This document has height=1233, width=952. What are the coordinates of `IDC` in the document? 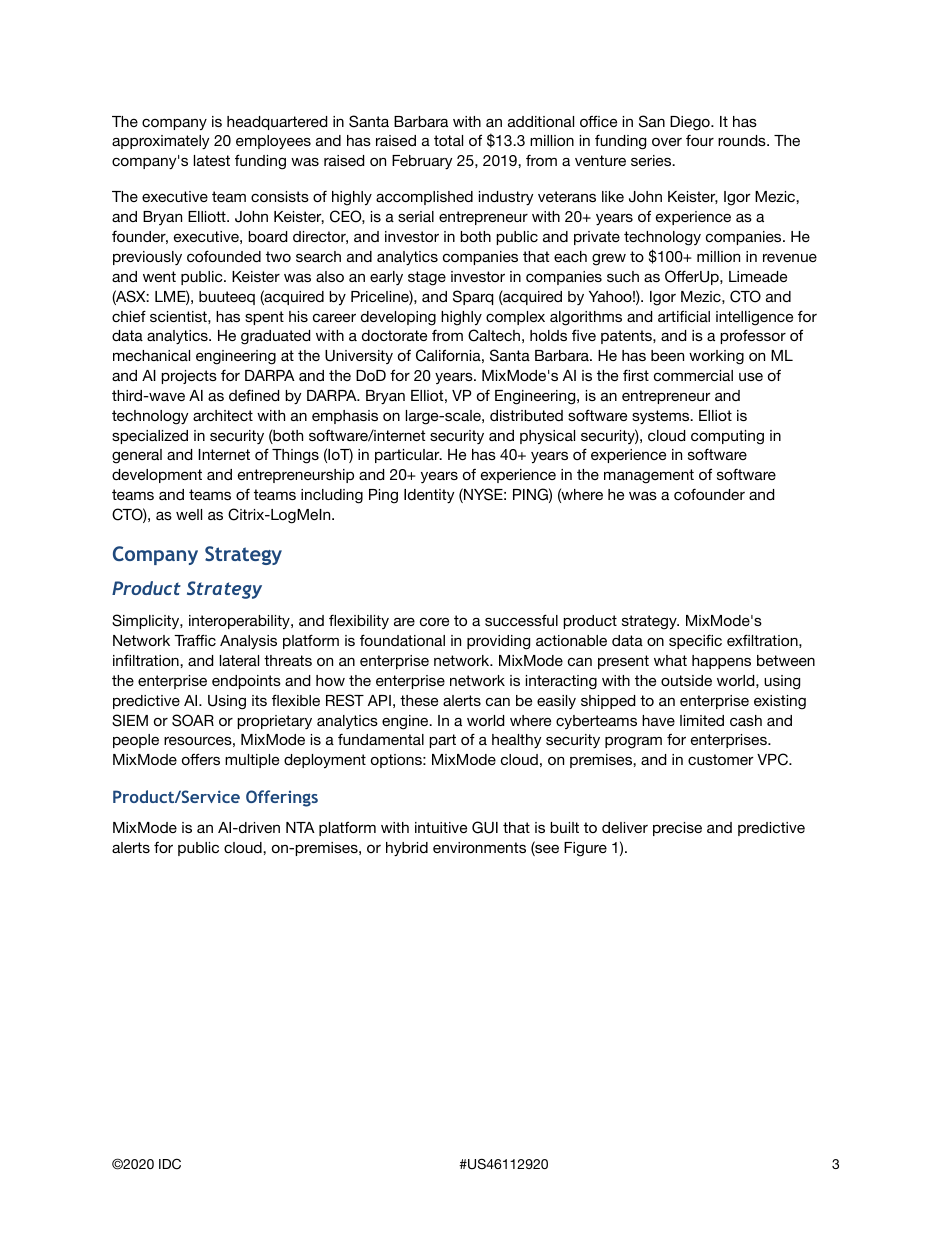 It's located at (170, 1164).
